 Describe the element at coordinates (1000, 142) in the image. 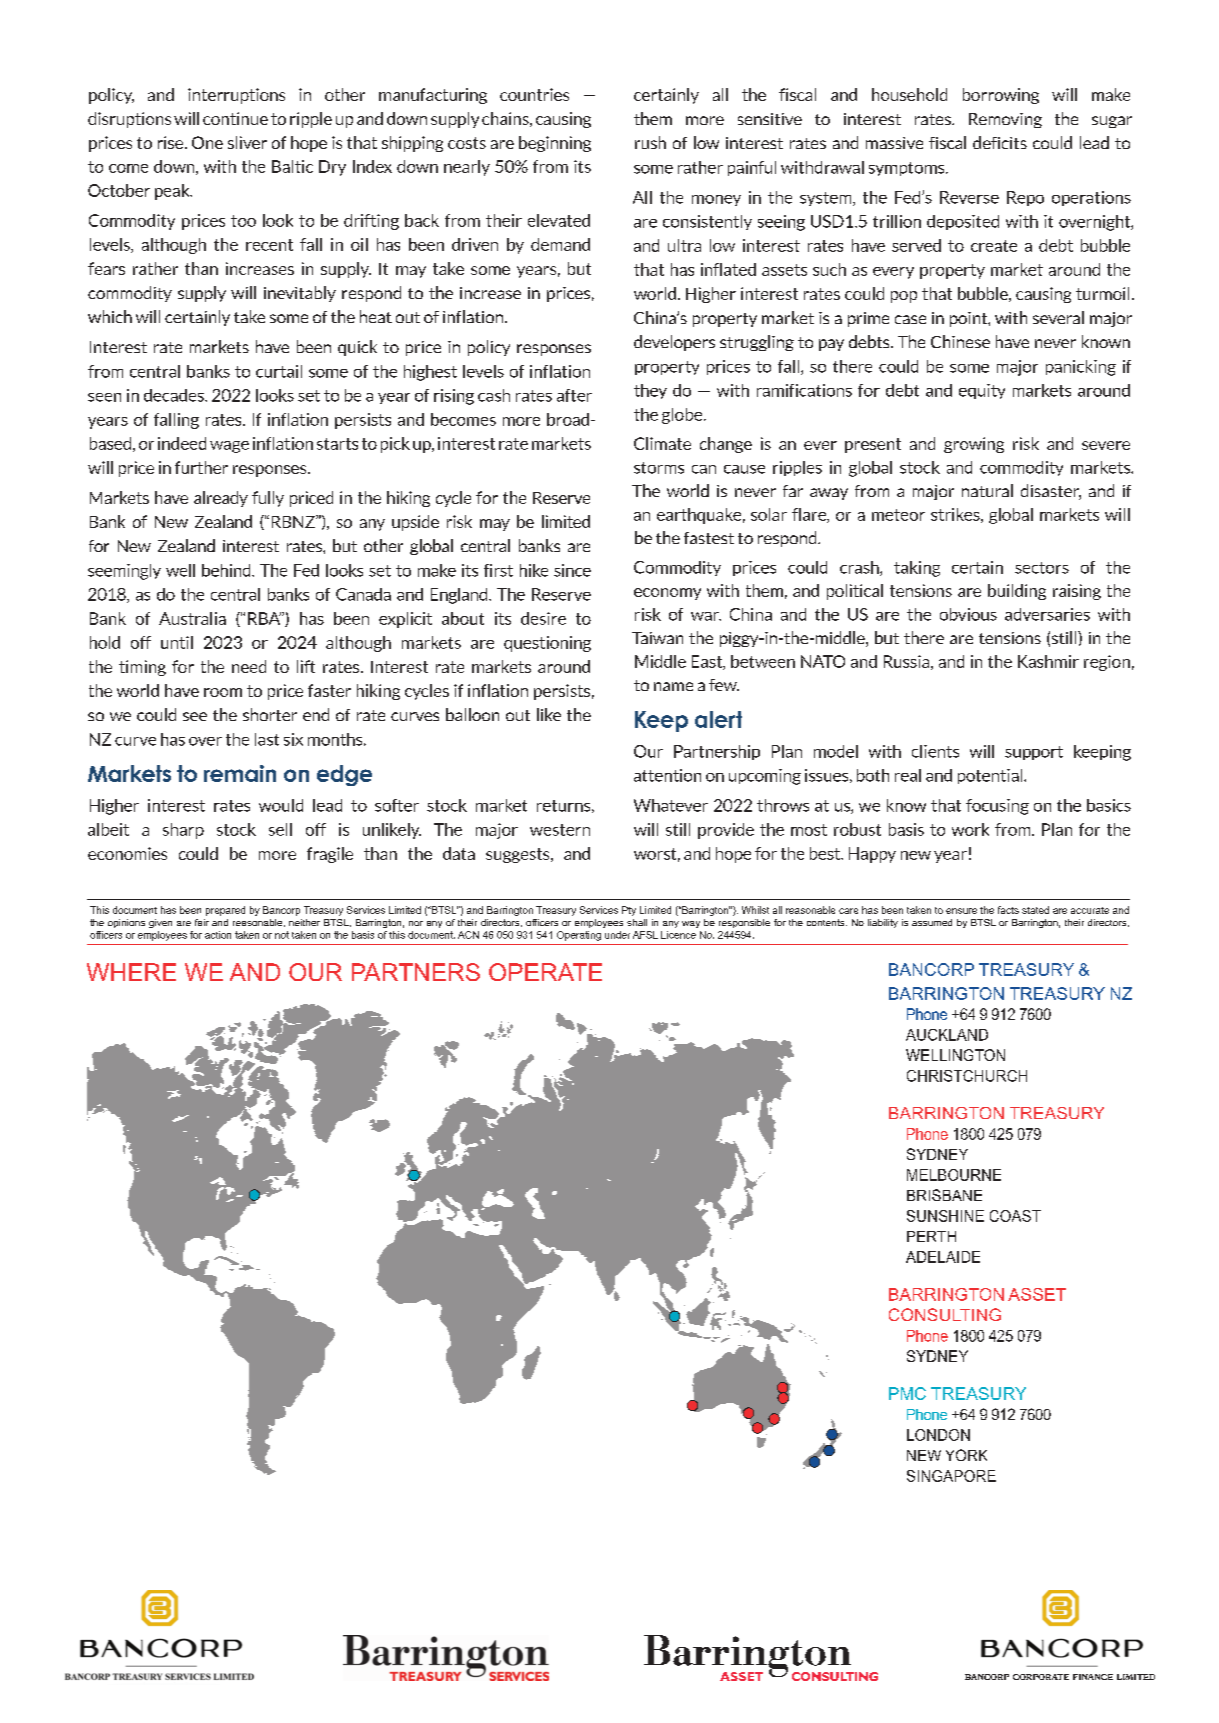

I see `deficits` at that location.
